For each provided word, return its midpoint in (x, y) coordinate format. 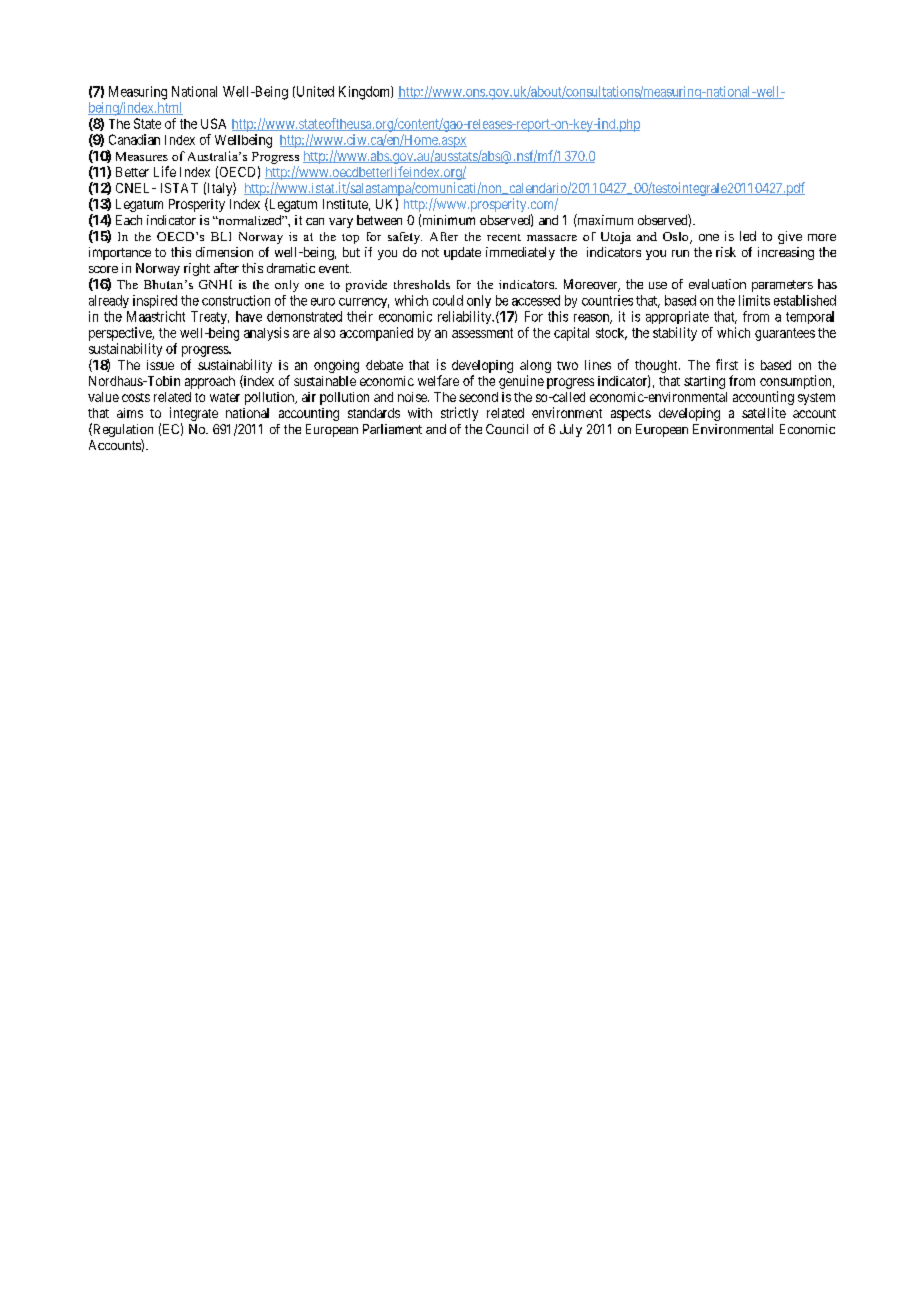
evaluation (717, 284)
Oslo (677, 238)
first (727, 364)
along (535, 366)
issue (160, 365)
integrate (194, 415)
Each (129, 220)
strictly (459, 414)
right (197, 269)
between (379, 220)
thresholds (422, 284)
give (790, 237)
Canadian (134, 139)
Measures (142, 156)
